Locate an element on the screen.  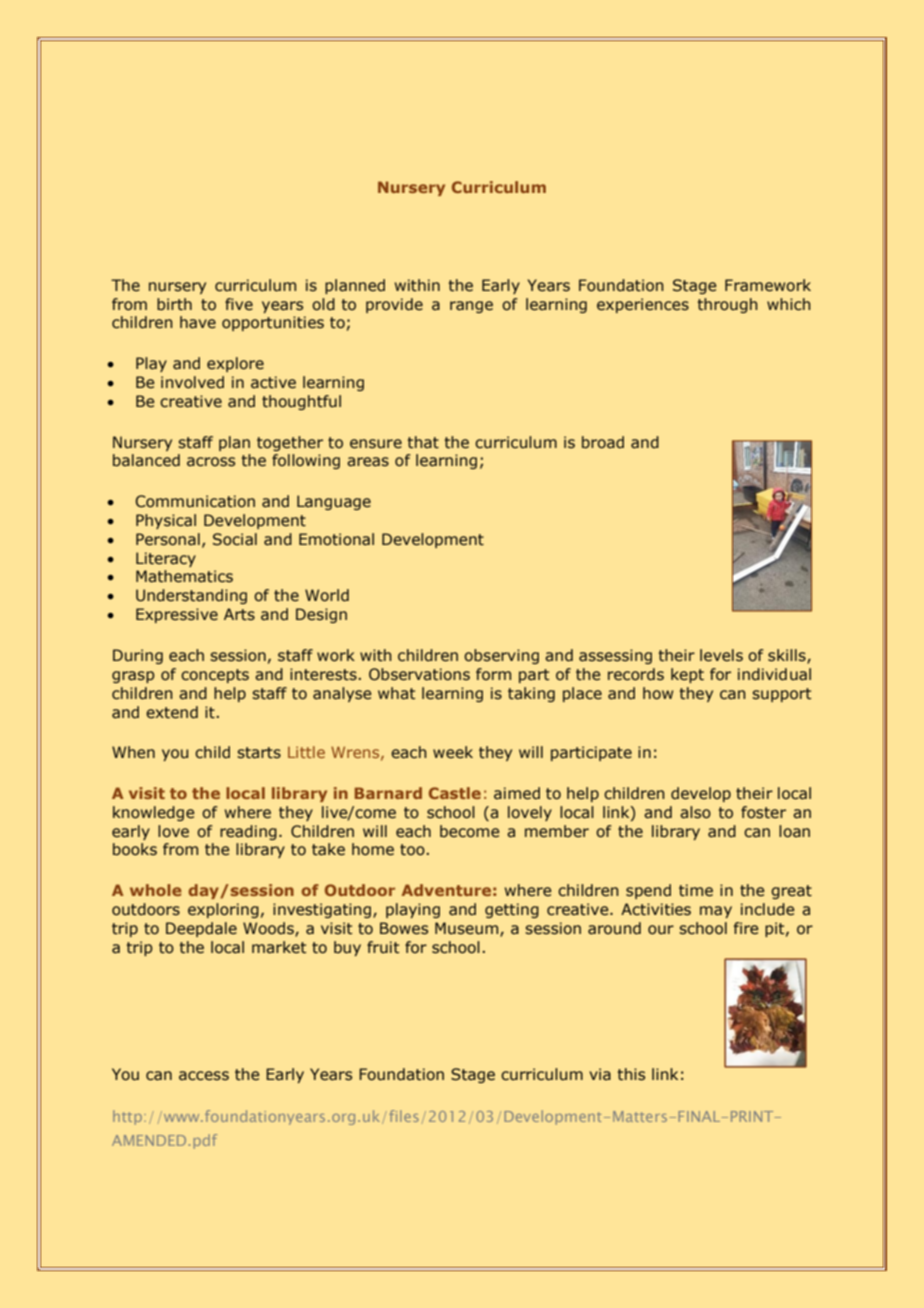
have is located at coordinates (198, 322).
